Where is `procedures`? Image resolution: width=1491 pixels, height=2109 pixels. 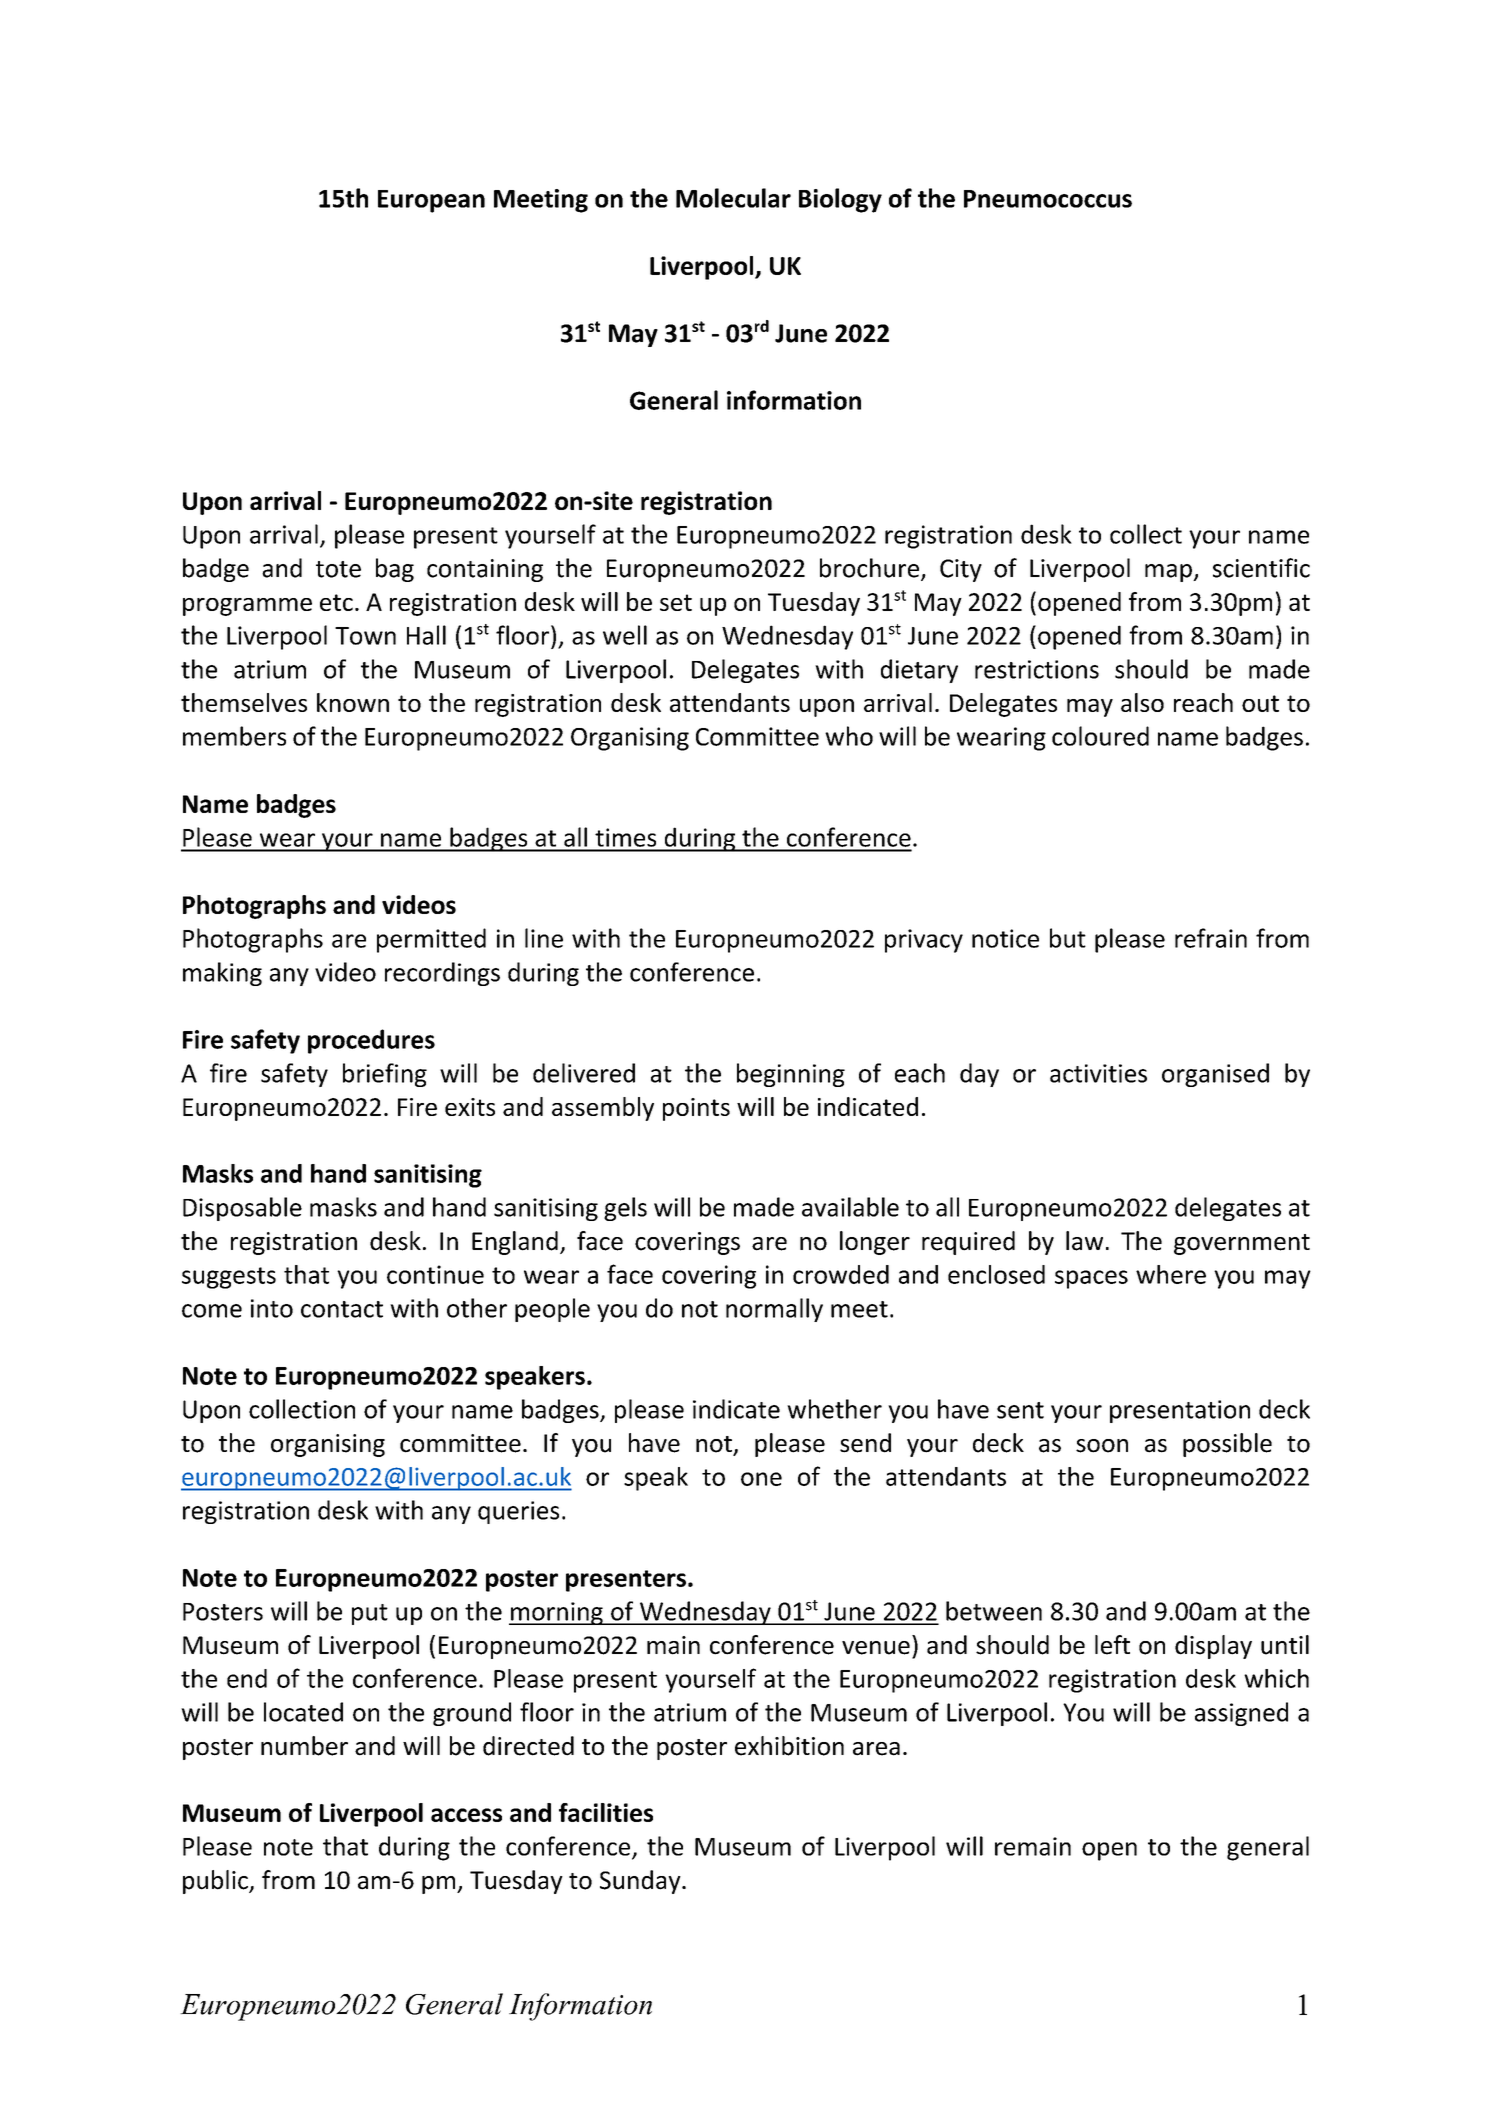 procedures is located at coordinates (371, 1041).
